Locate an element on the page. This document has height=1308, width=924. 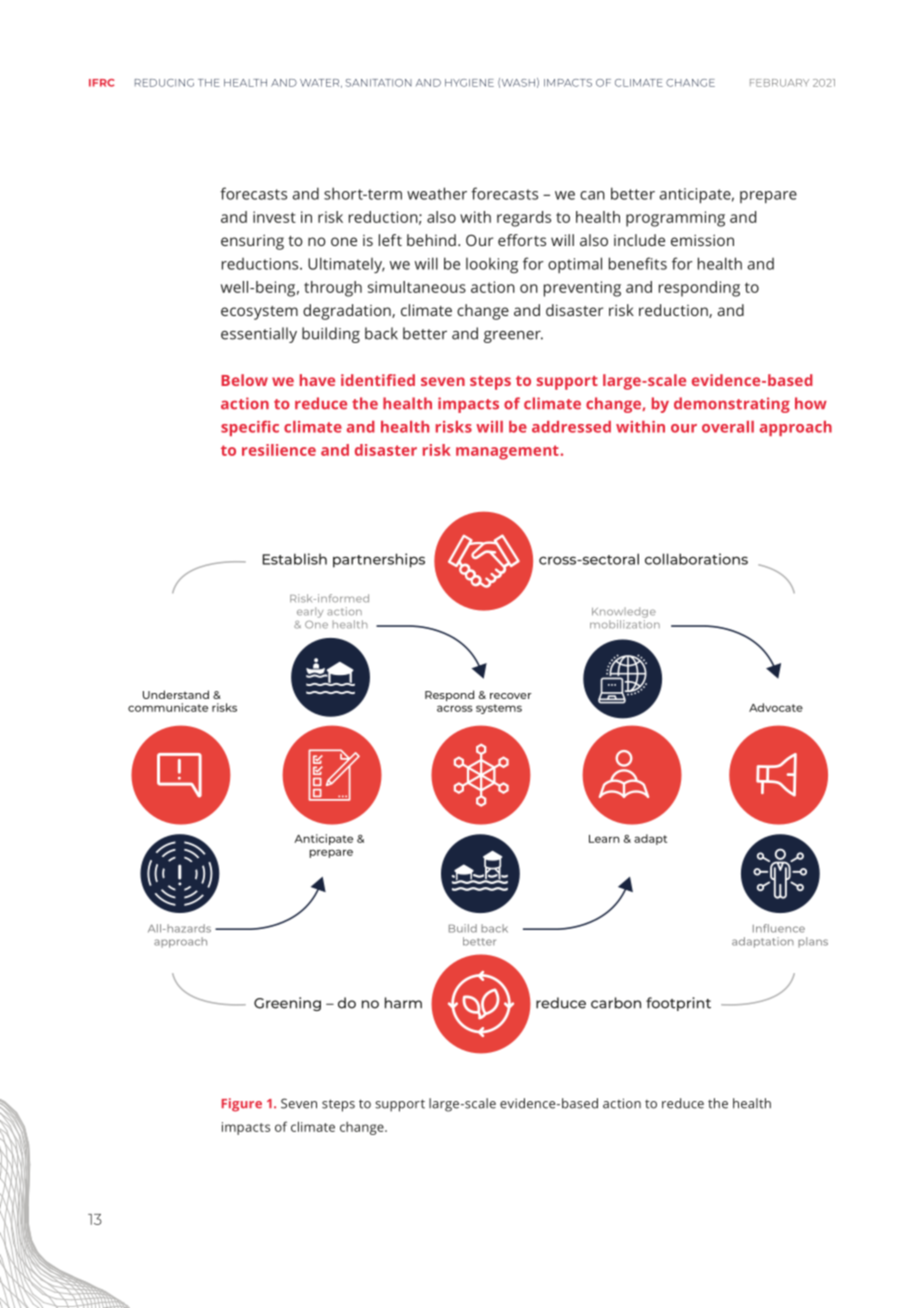
demonstrating is located at coordinates (732, 405).
